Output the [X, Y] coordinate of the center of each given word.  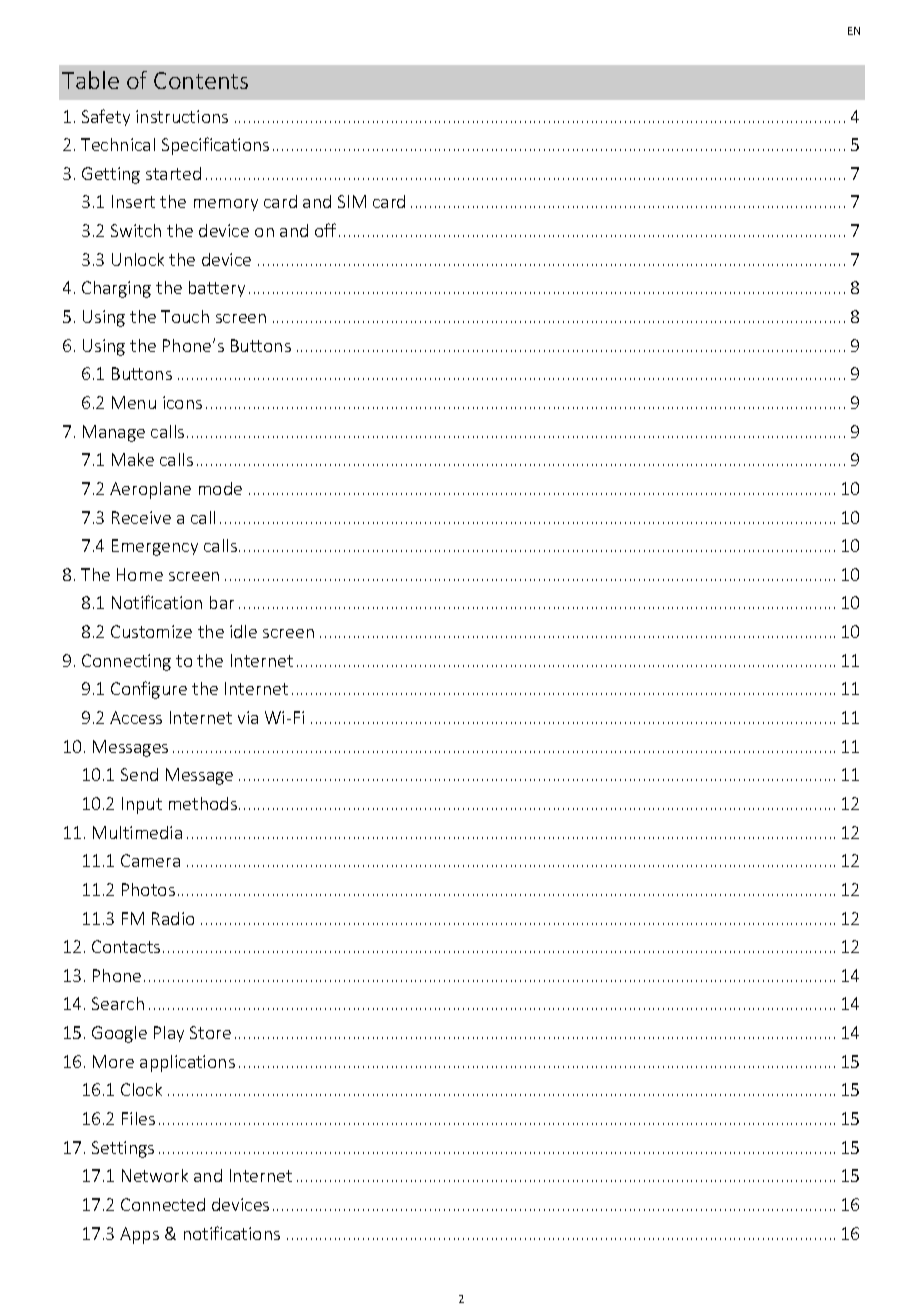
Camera [150, 860]
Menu [134, 402]
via [248, 717]
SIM [352, 201]
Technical [118, 144]
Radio [173, 918]
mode [220, 488]
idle [243, 631]
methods [203, 803]
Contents [201, 80]
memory [226, 205]
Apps [139, 1235]
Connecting [126, 662]
